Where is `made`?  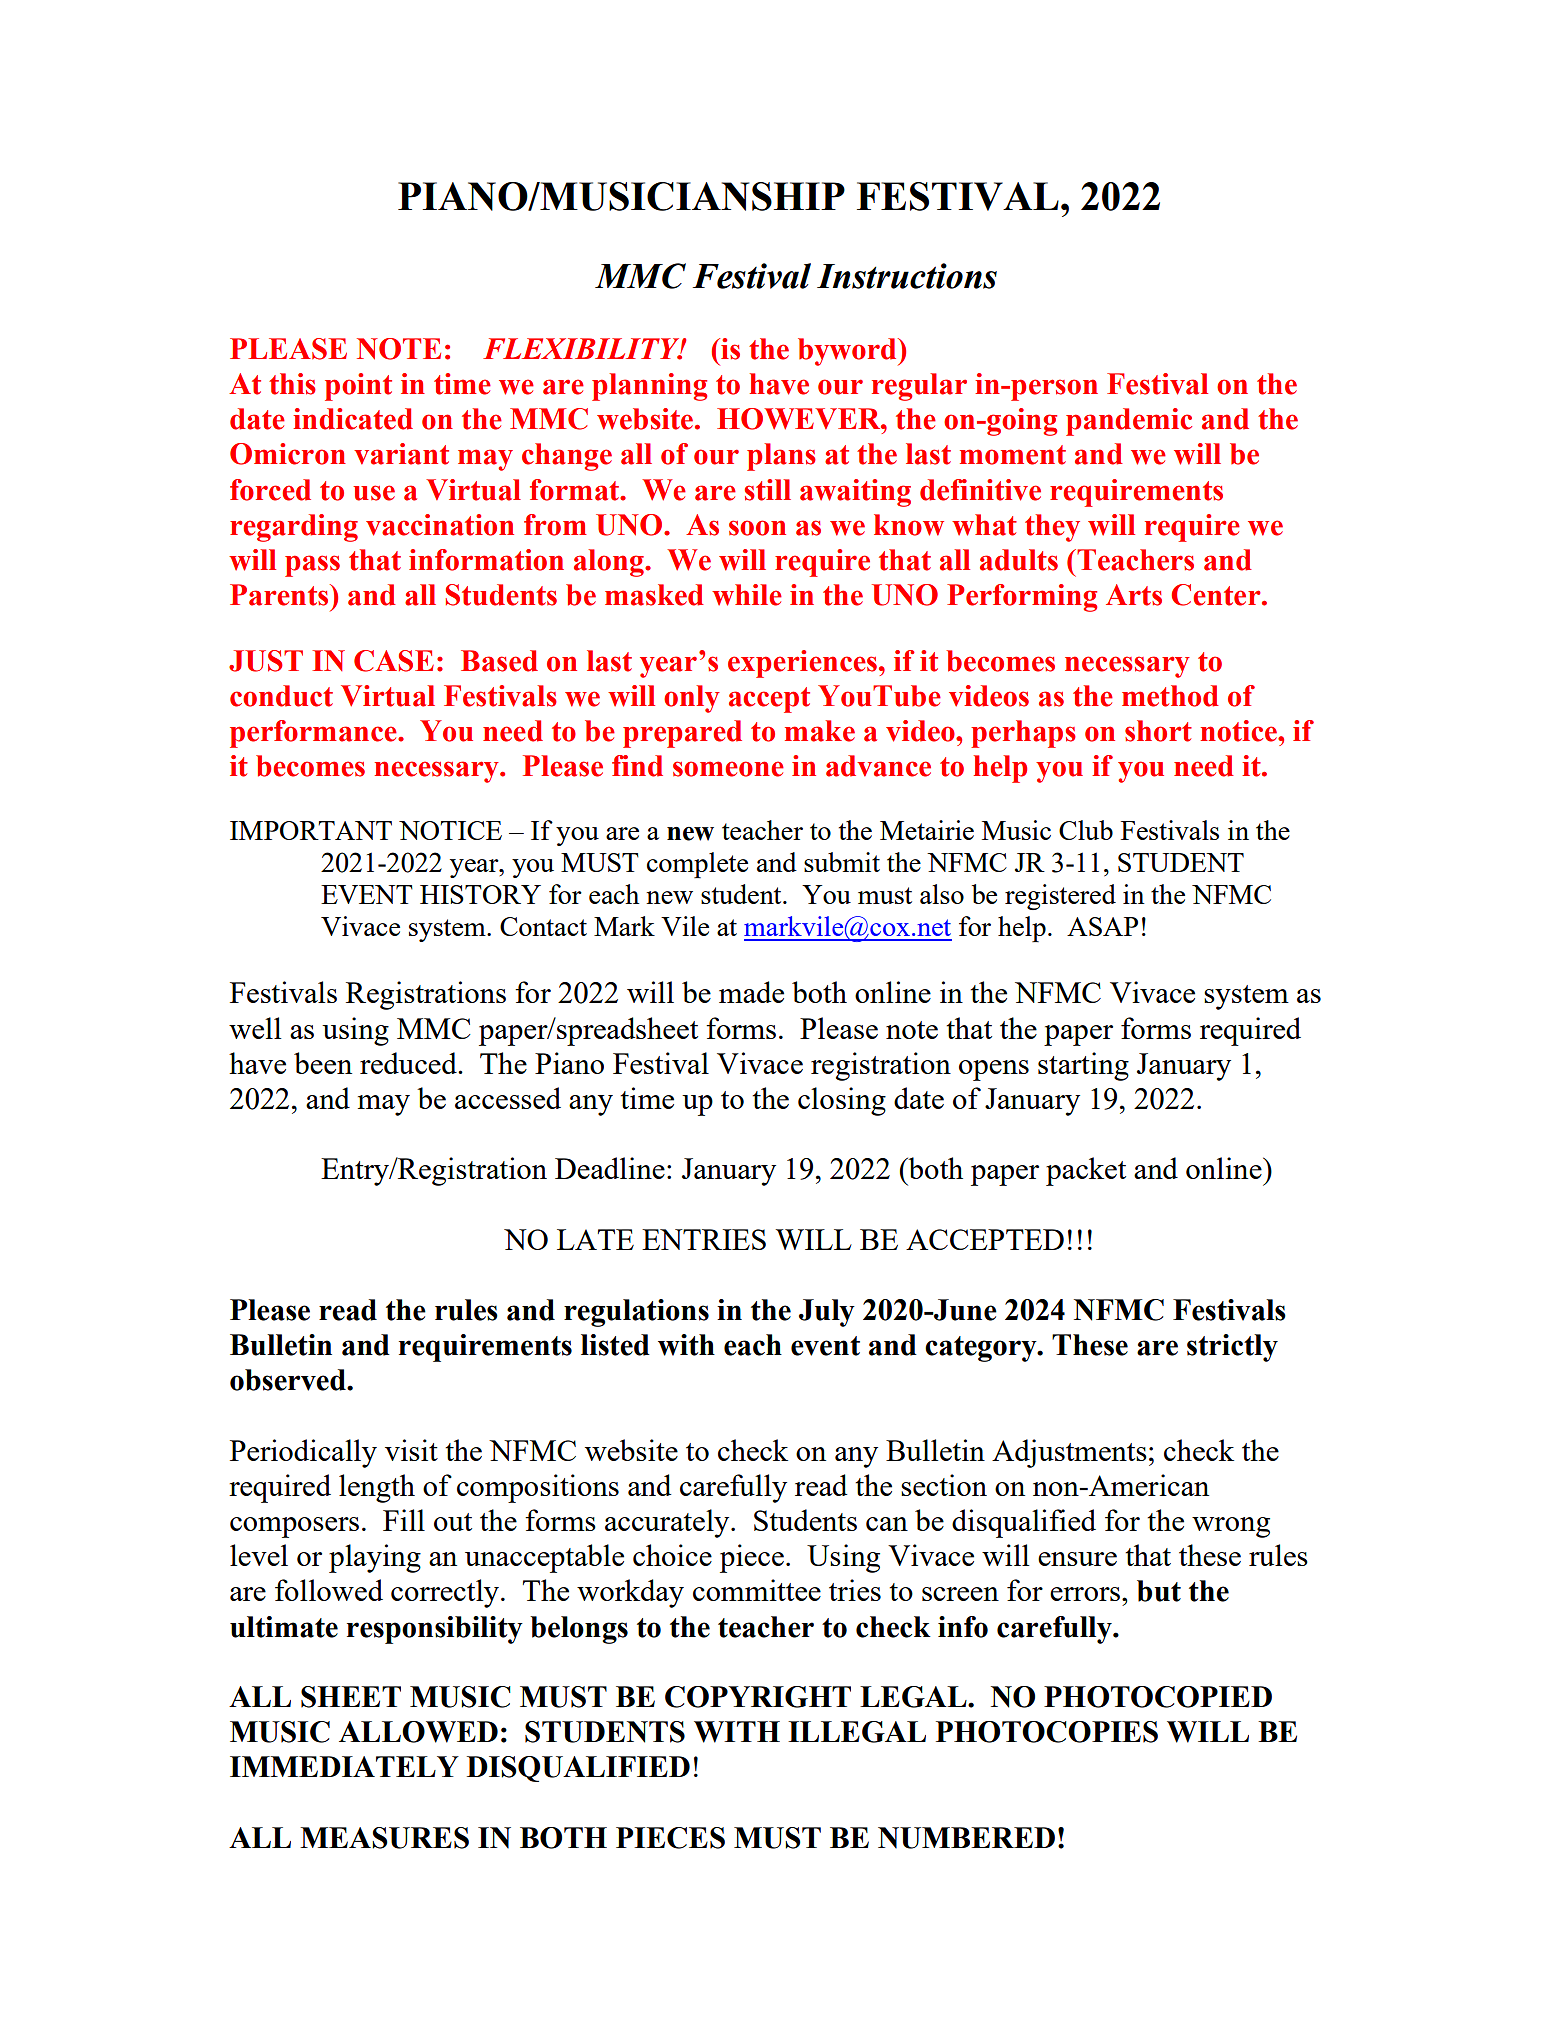 made is located at coordinates (751, 992).
